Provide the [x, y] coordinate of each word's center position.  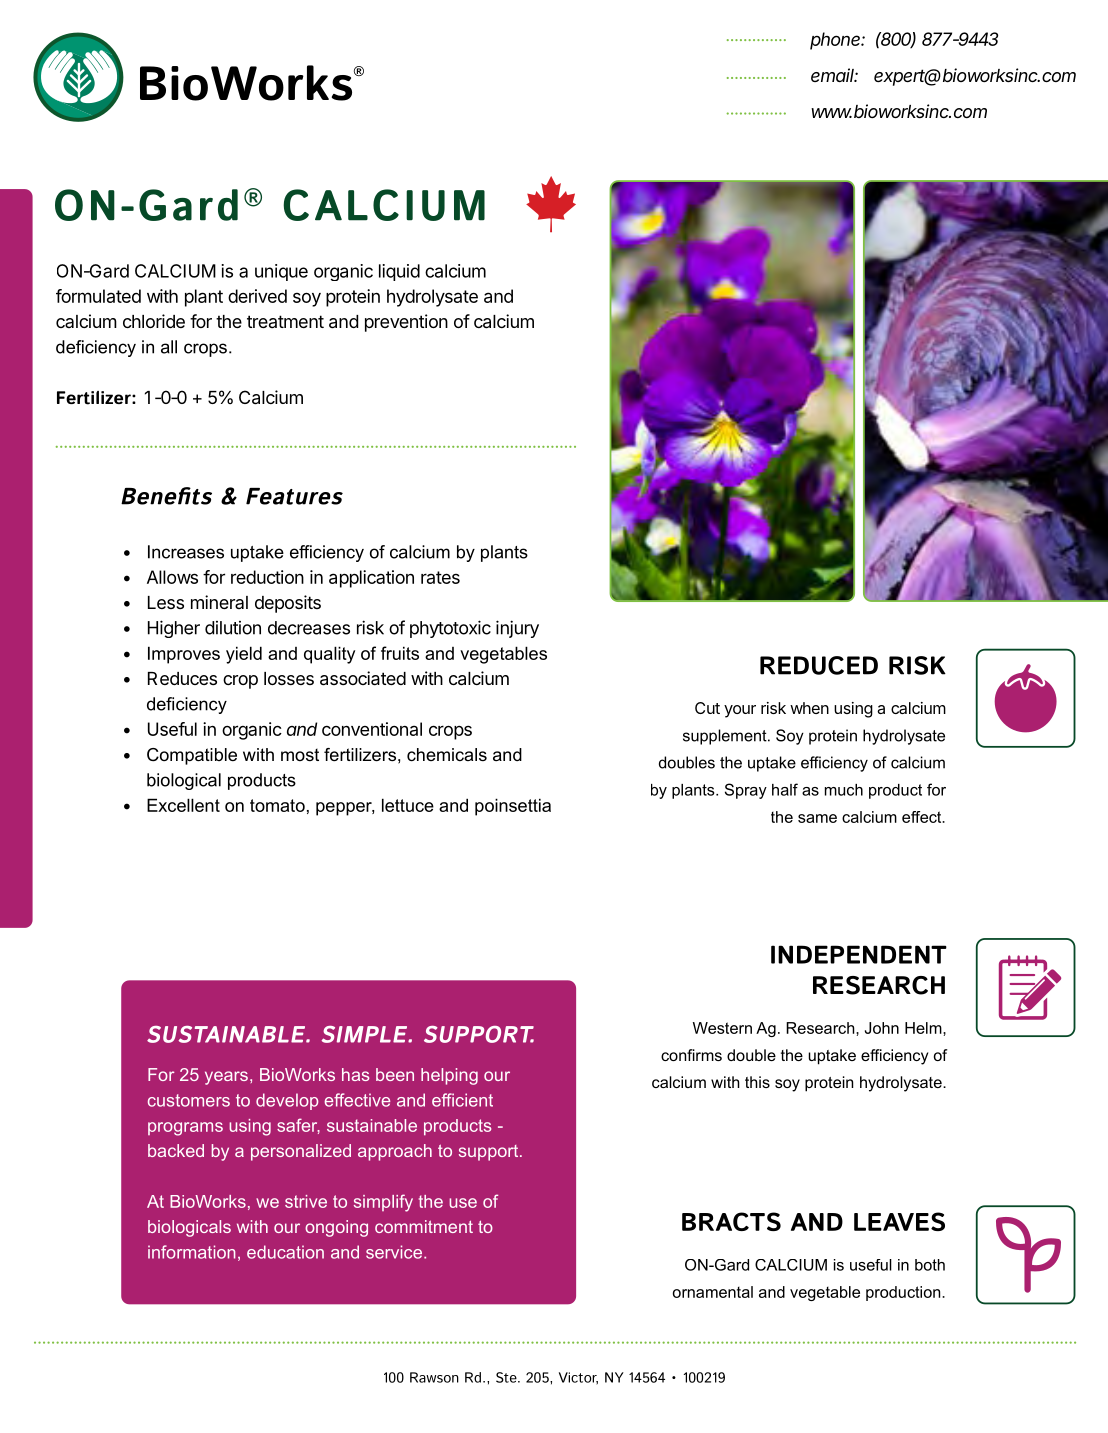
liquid [399, 272]
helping [449, 1076]
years [226, 1078]
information [192, 1252]
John [882, 1028]
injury [517, 629]
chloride [154, 321]
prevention [406, 323]
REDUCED [819, 665]
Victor [578, 1378]
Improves [184, 655]
